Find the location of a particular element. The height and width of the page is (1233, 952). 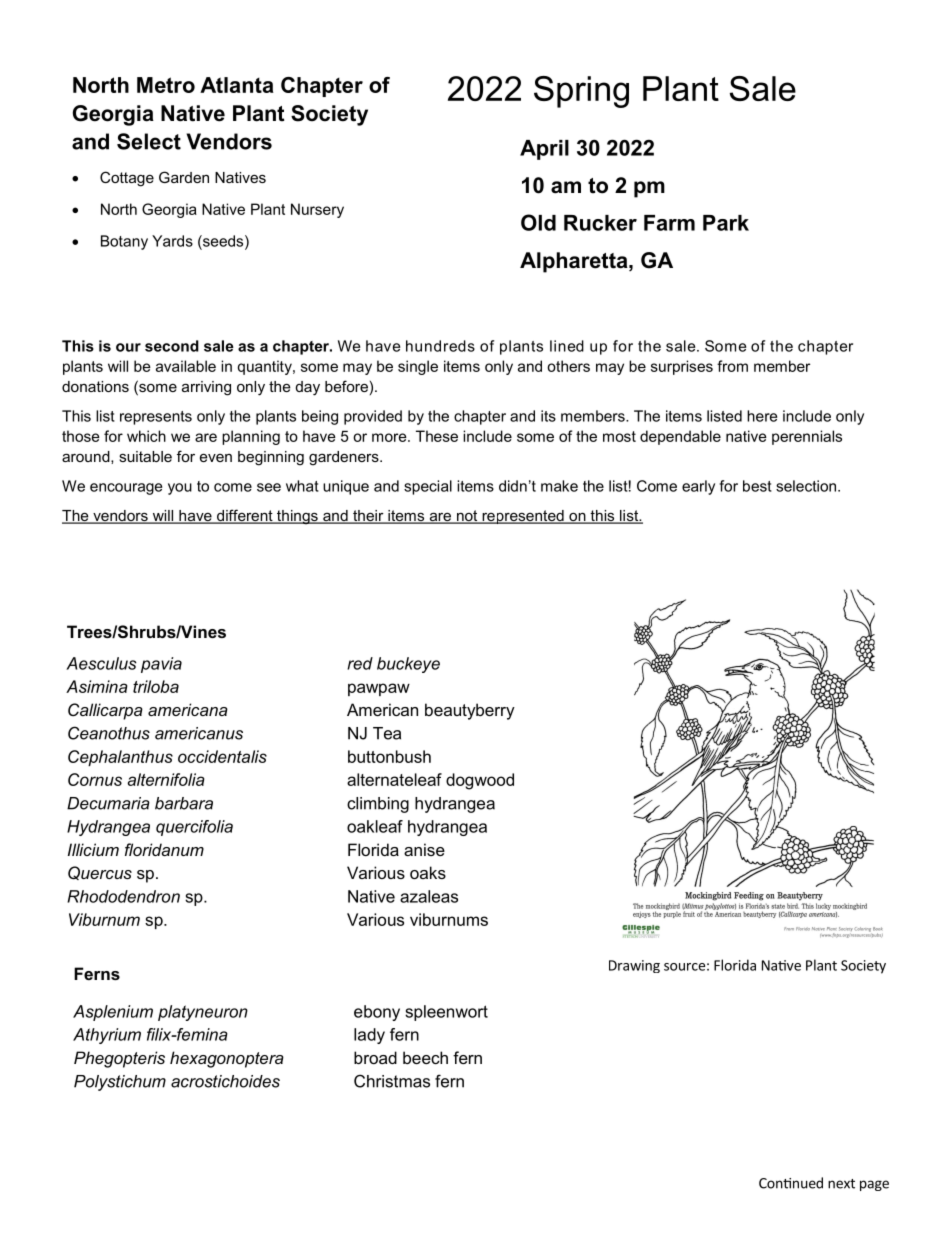

Christmas is located at coordinates (392, 1081).
